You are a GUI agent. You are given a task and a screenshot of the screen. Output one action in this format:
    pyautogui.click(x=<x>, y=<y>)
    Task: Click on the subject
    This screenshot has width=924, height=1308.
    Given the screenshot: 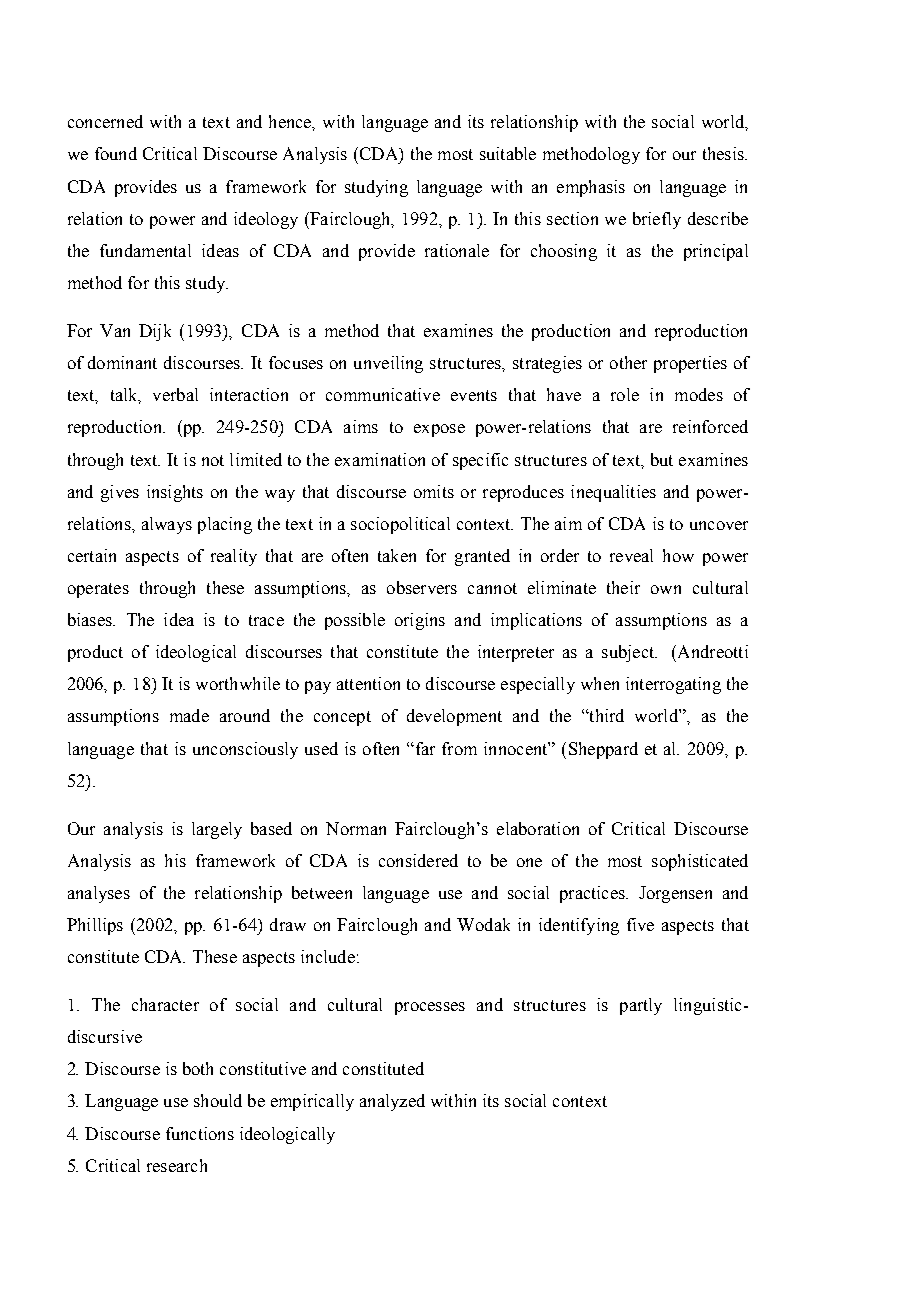 What is the action you would take?
    pyautogui.click(x=629, y=653)
